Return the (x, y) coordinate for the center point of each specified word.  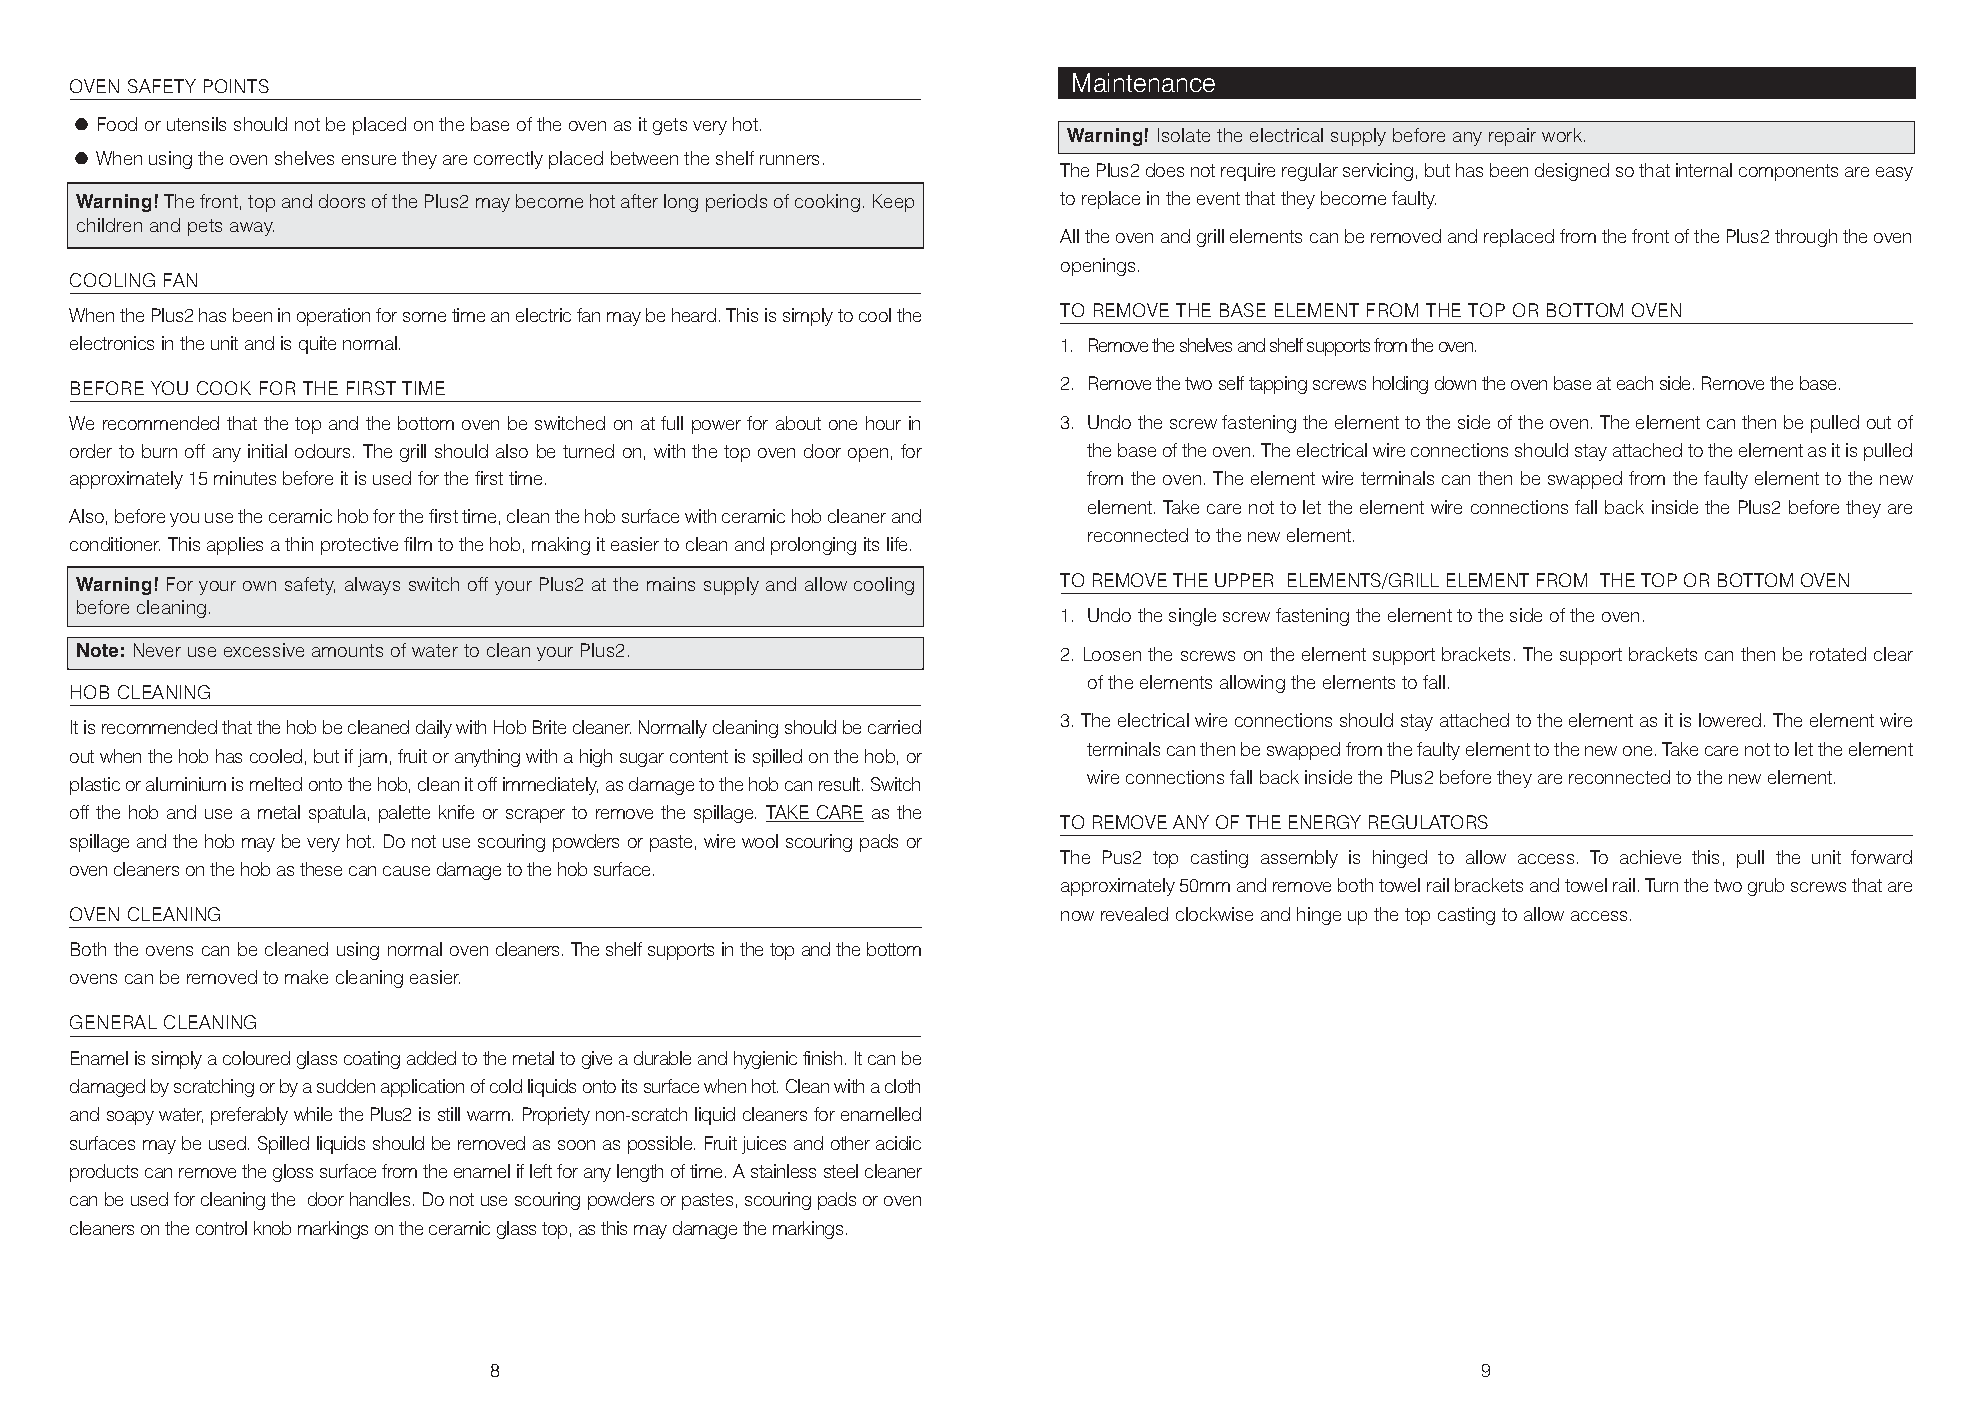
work (1562, 135)
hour (883, 423)
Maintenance (1144, 82)
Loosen (1112, 654)
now (1077, 916)
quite (317, 345)
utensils (196, 124)
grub (1766, 887)
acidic (898, 1143)
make (306, 977)
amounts (347, 650)
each (1635, 383)
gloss (293, 1173)
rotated (1838, 654)
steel (841, 1171)
